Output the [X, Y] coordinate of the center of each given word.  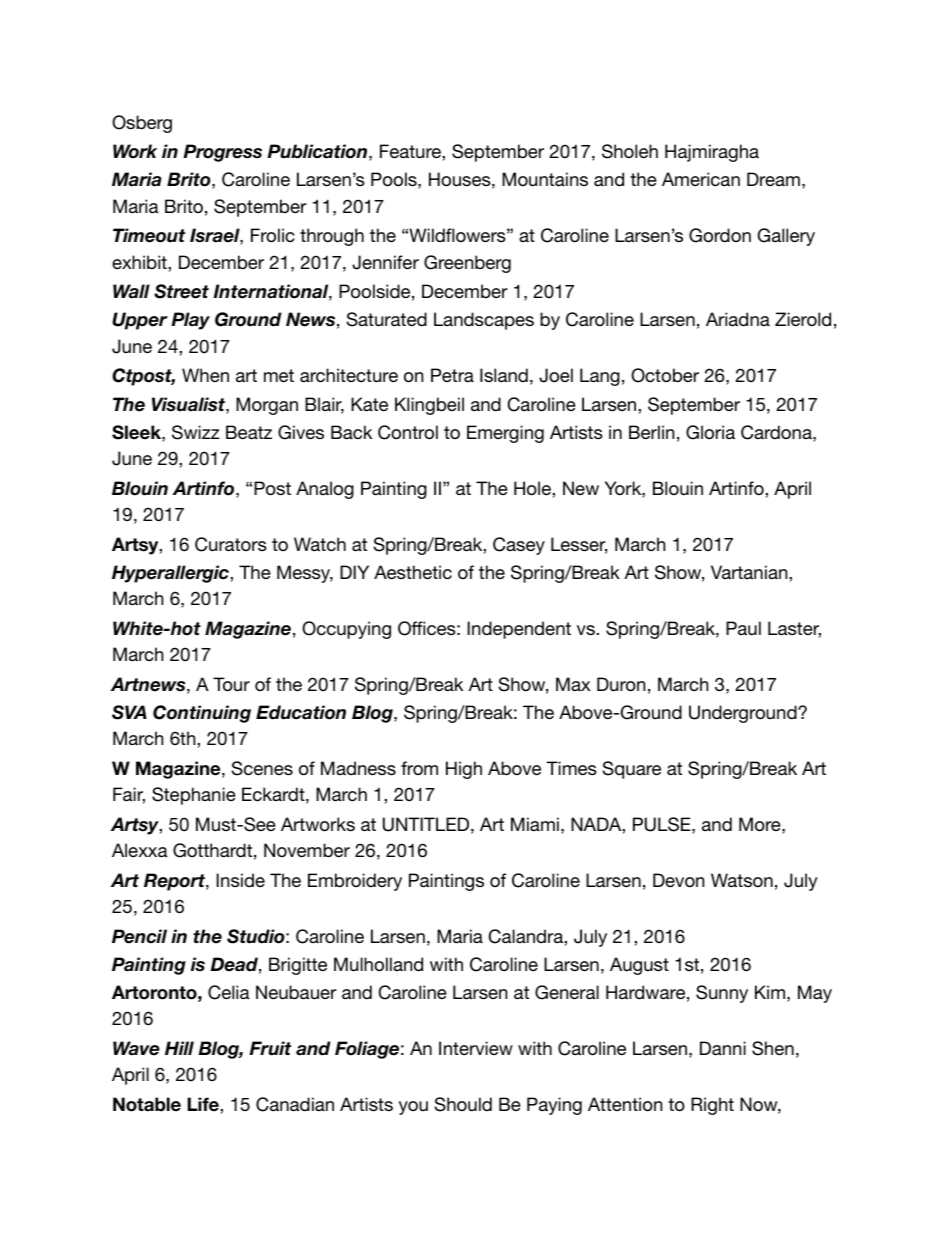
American [701, 179]
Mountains [545, 179]
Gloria [710, 432]
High [464, 770]
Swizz [196, 432]
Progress [222, 153]
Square [631, 770]
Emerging [505, 434]
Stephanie [194, 796]
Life [204, 1104]
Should [463, 1104]
